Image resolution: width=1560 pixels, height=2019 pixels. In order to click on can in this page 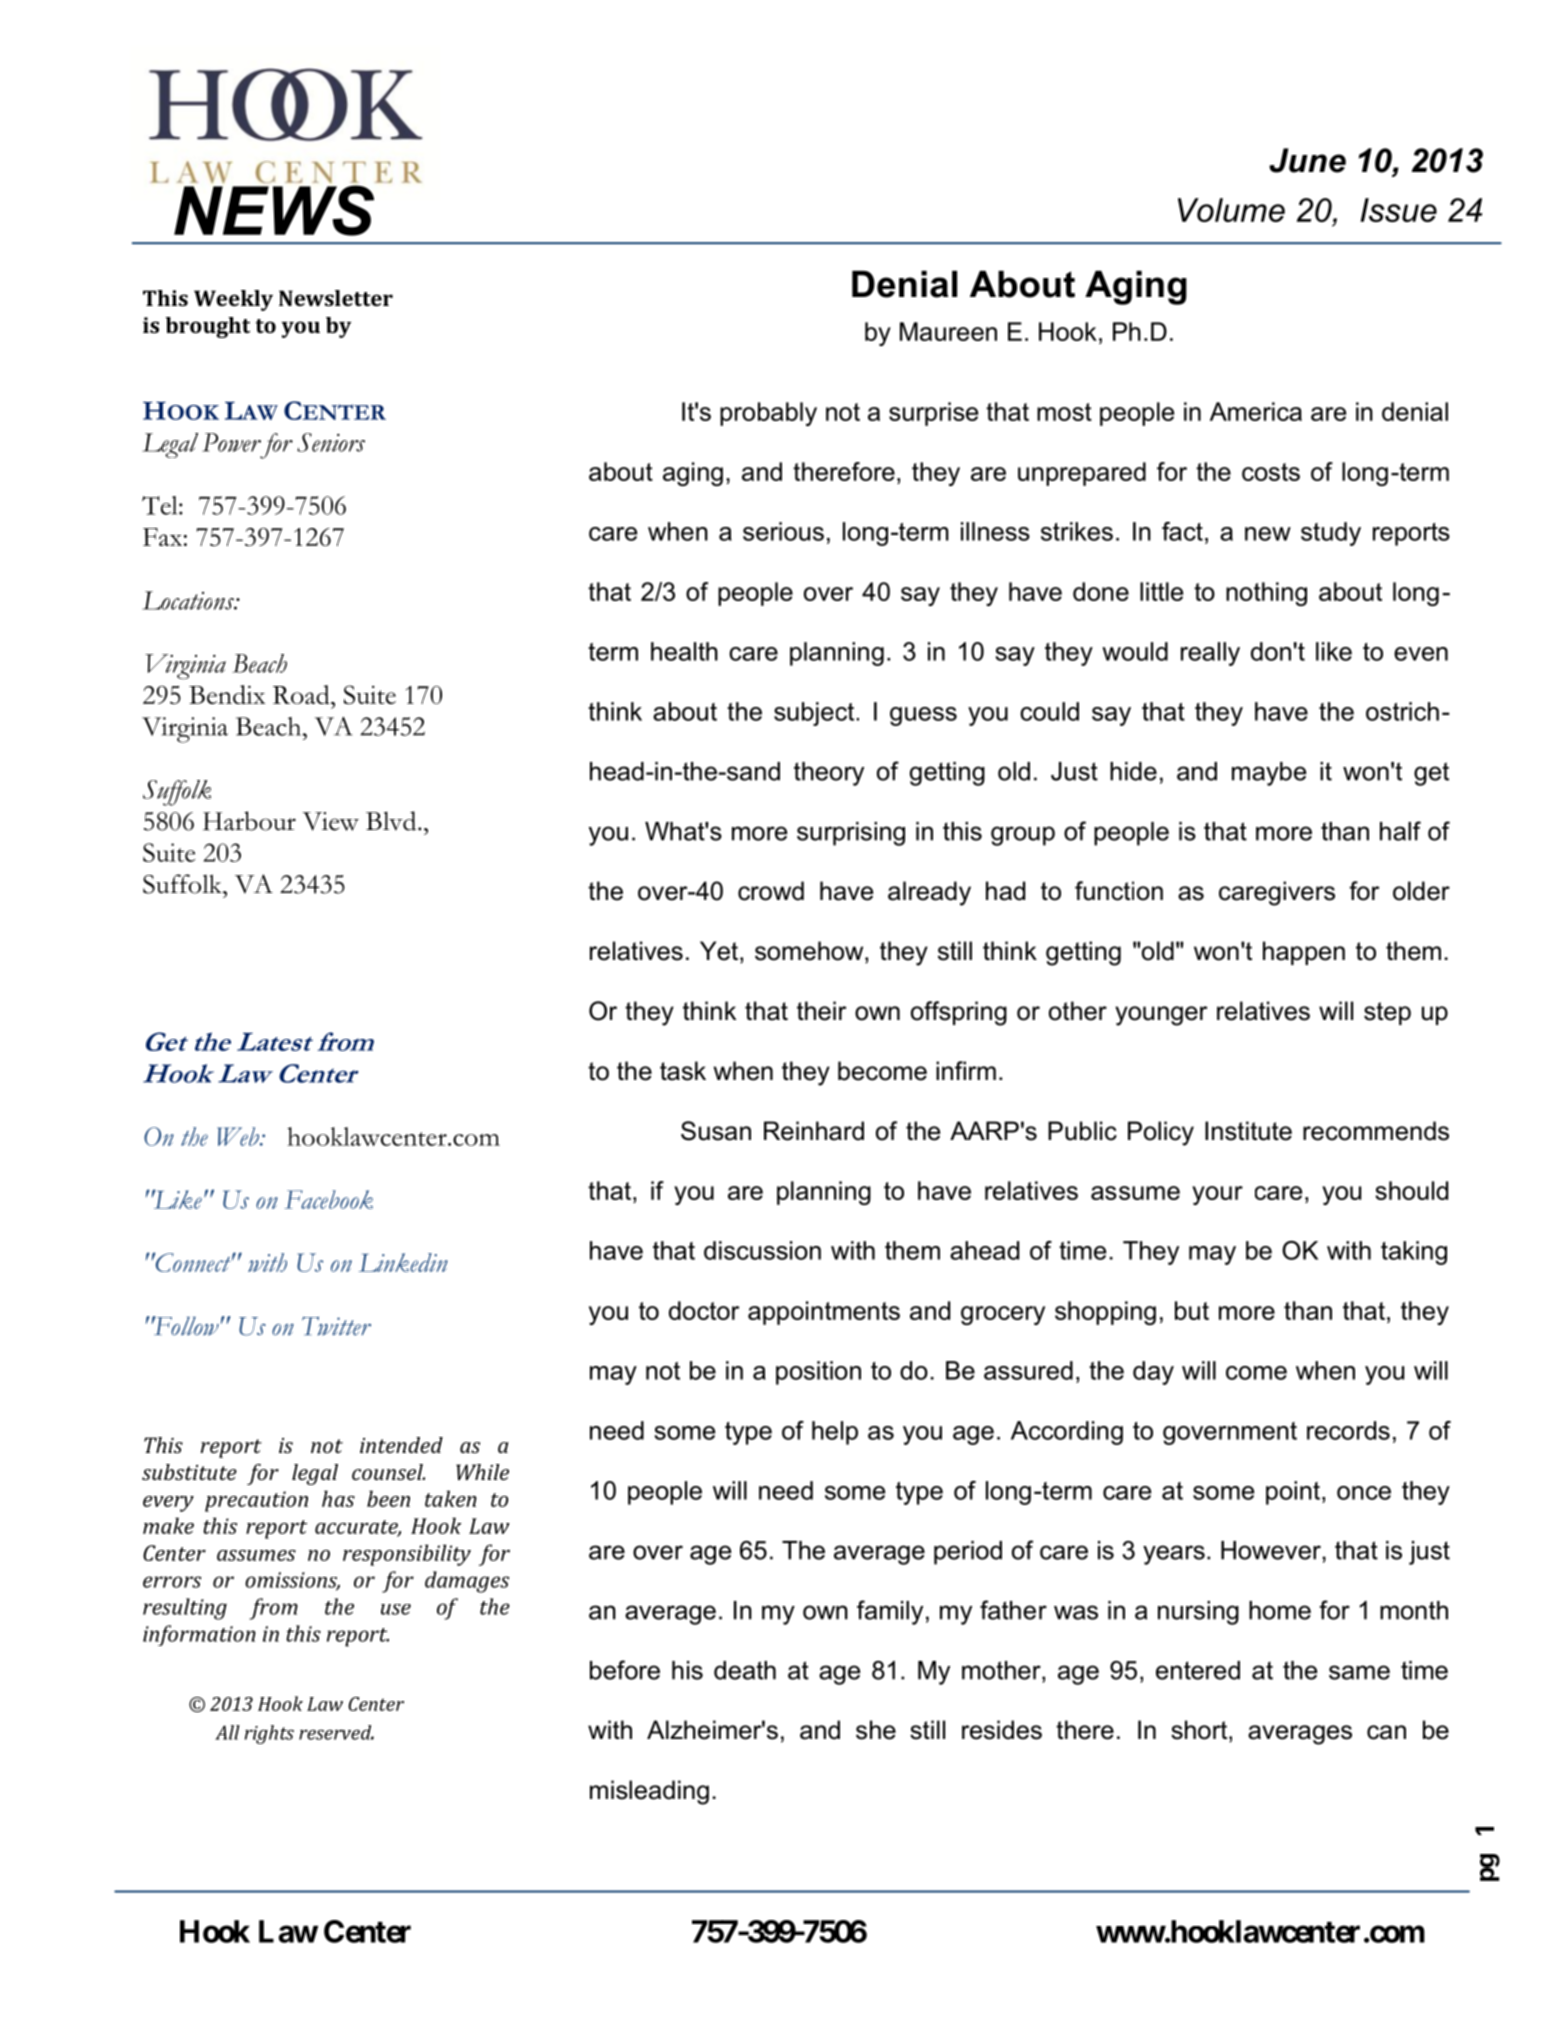, I will do `click(1386, 1732)`.
